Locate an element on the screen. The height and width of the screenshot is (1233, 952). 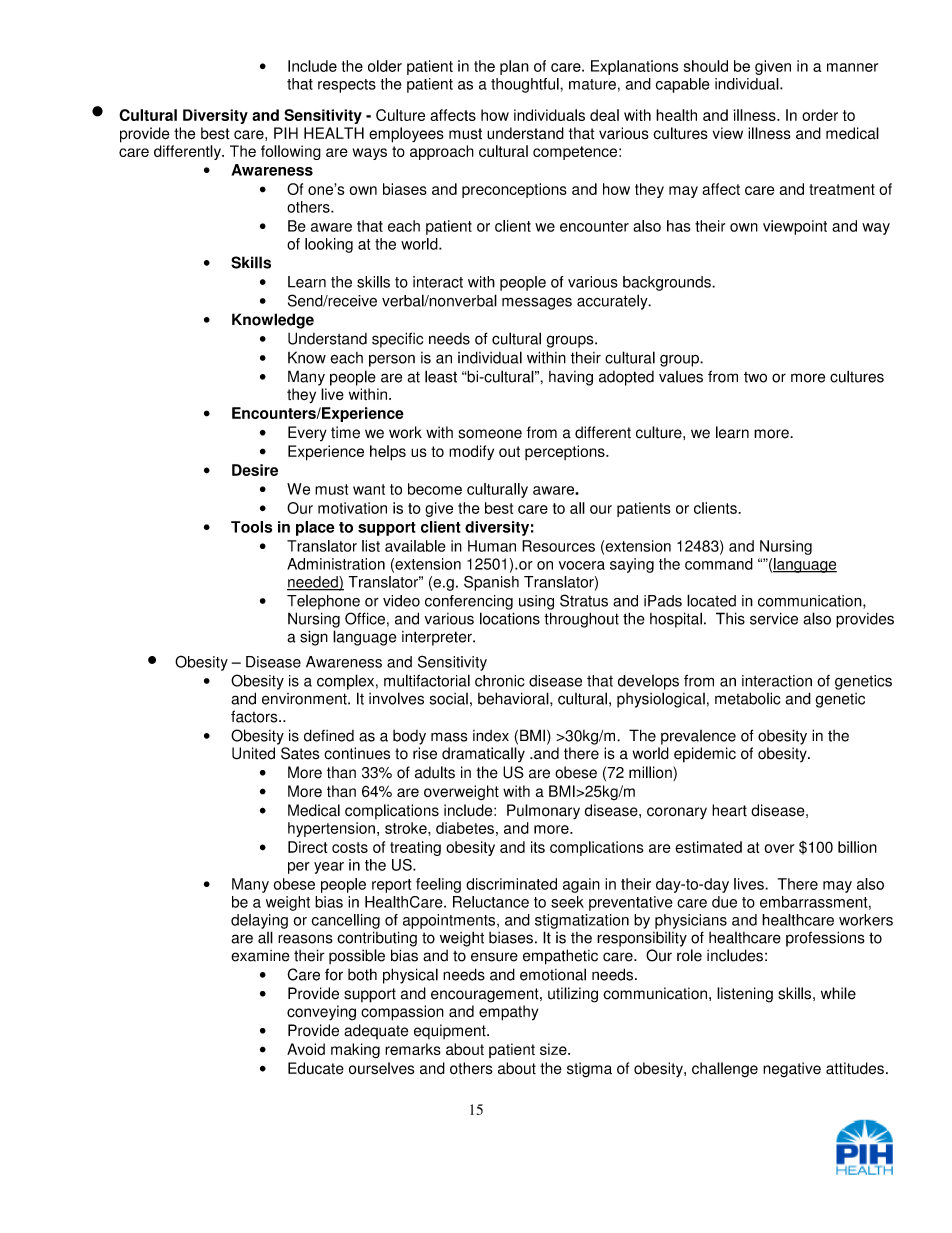
size is located at coordinates (554, 1049).
